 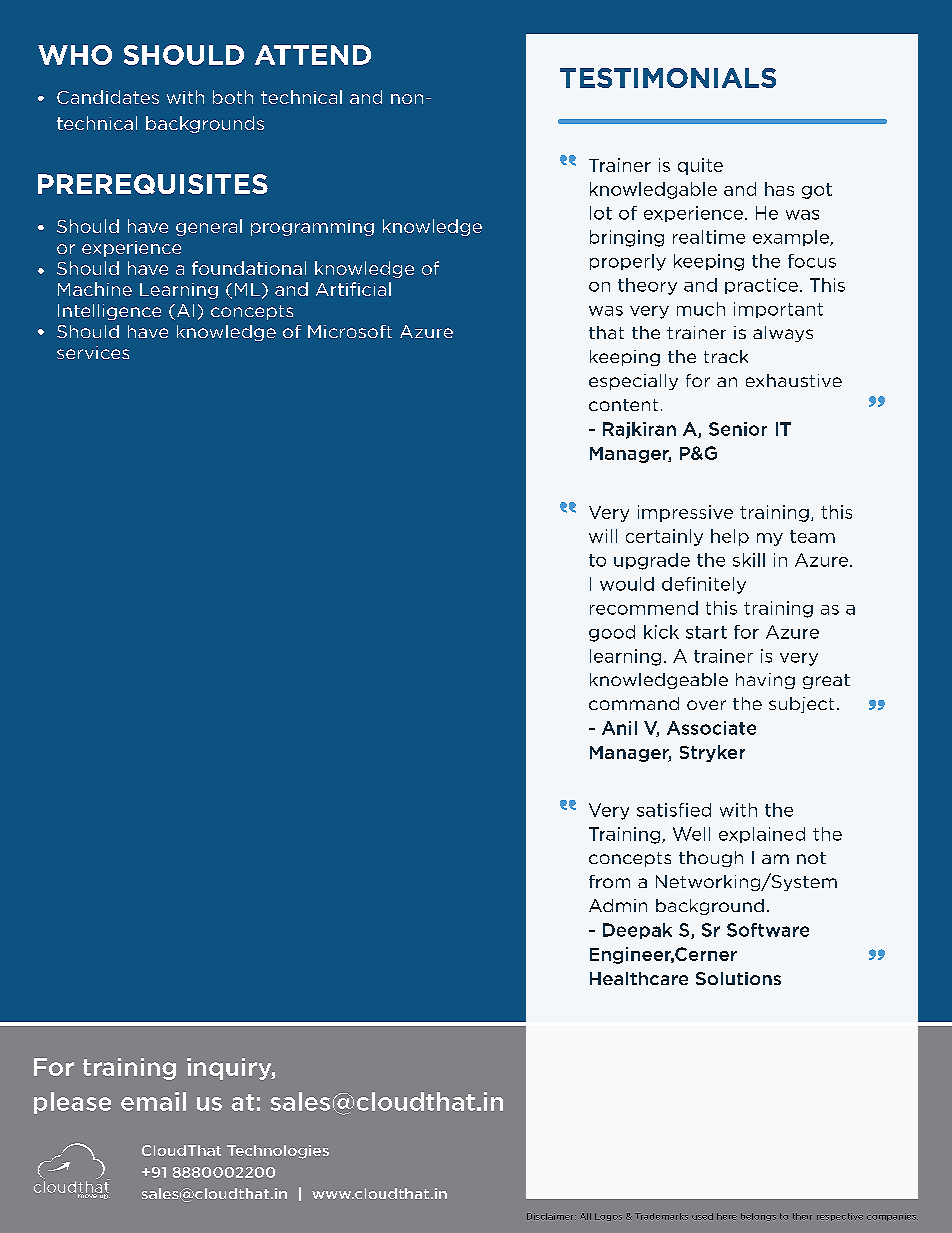 I want to click on ATTEND, so click(x=313, y=55).
